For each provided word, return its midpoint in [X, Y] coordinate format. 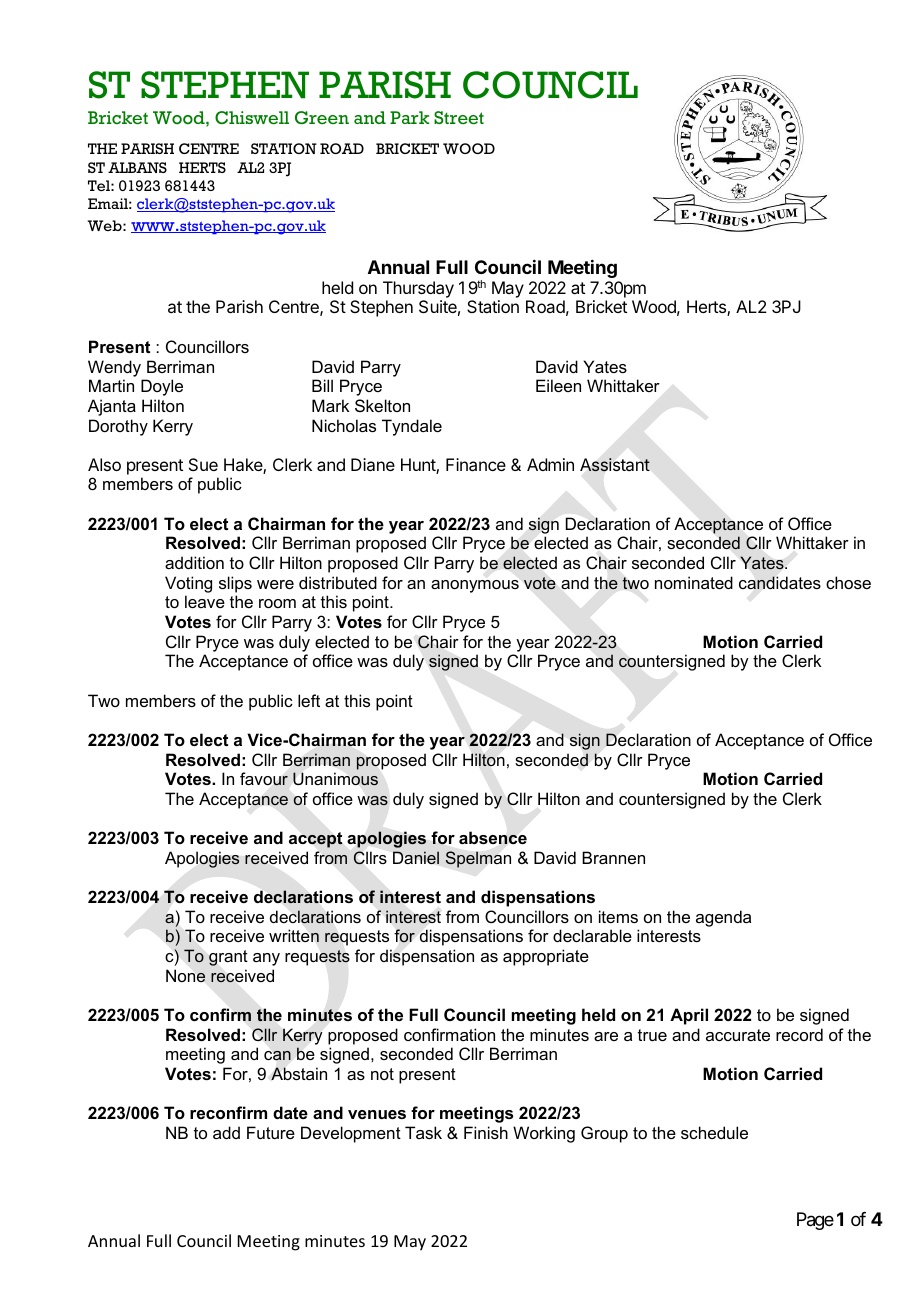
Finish [486, 1132]
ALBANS [137, 167]
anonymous [475, 586]
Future [271, 1132]
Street [459, 118]
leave [205, 601]
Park [409, 117]
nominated [694, 582]
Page [815, 1221]
